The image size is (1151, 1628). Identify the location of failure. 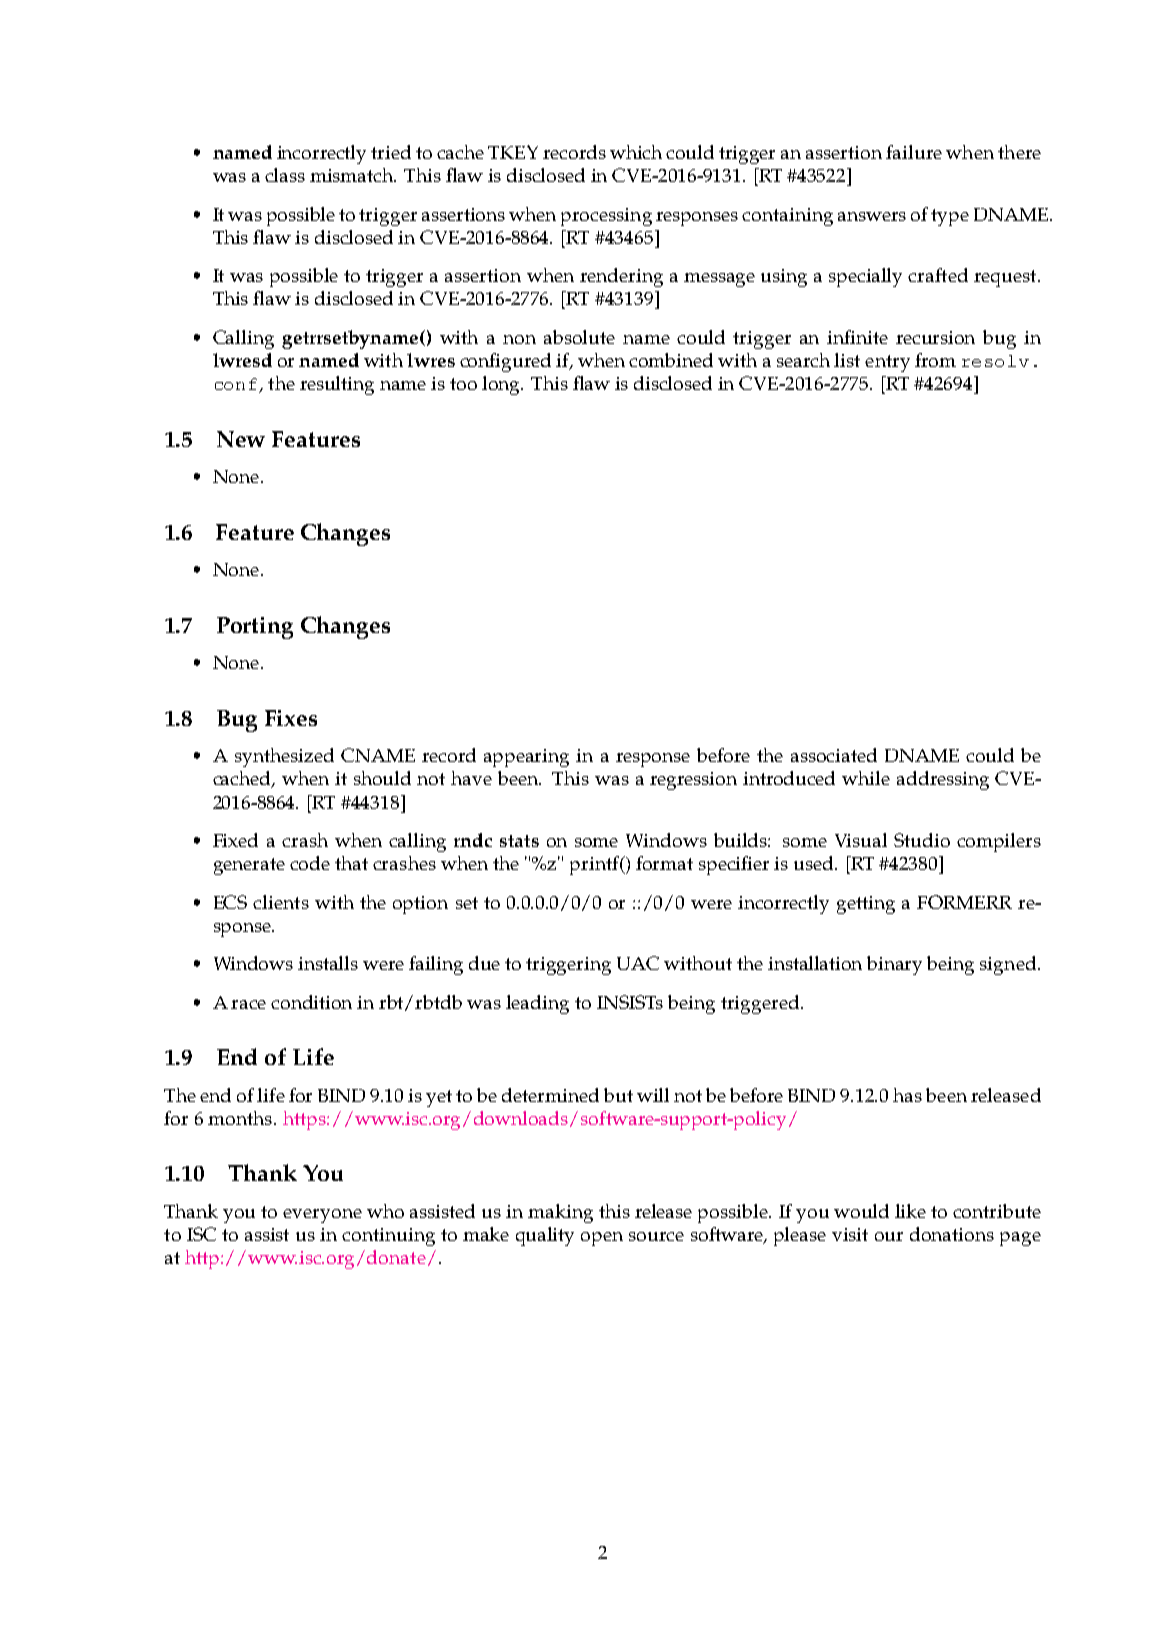
(914, 152).
